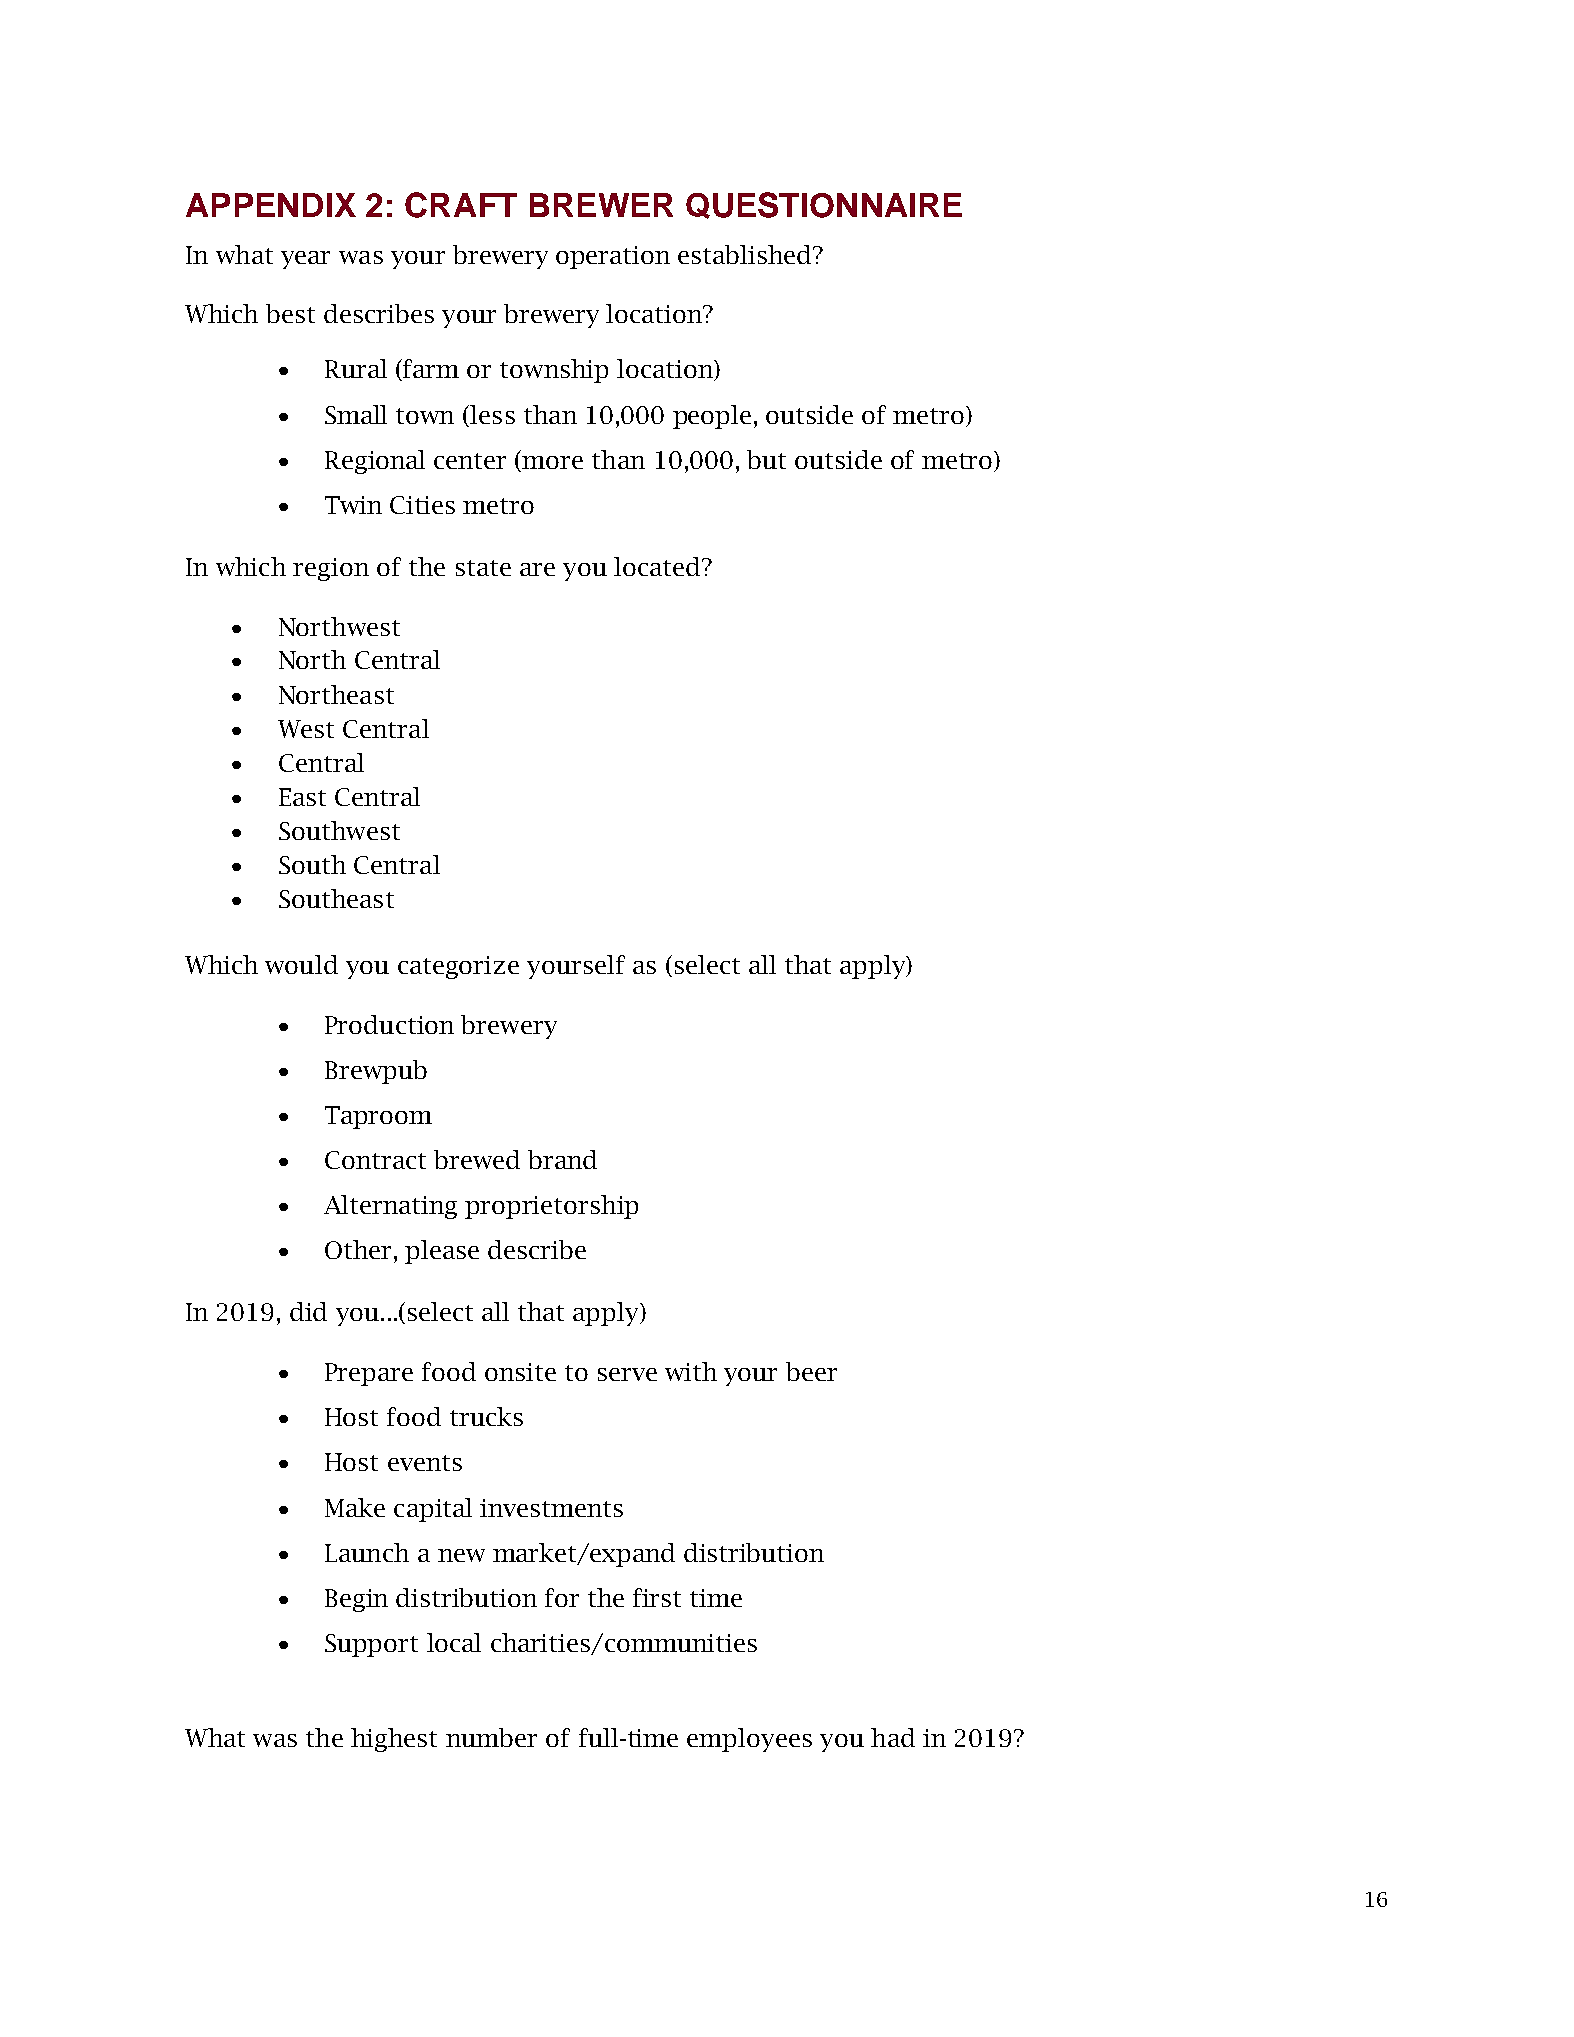  I want to click on beer, so click(811, 1371).
